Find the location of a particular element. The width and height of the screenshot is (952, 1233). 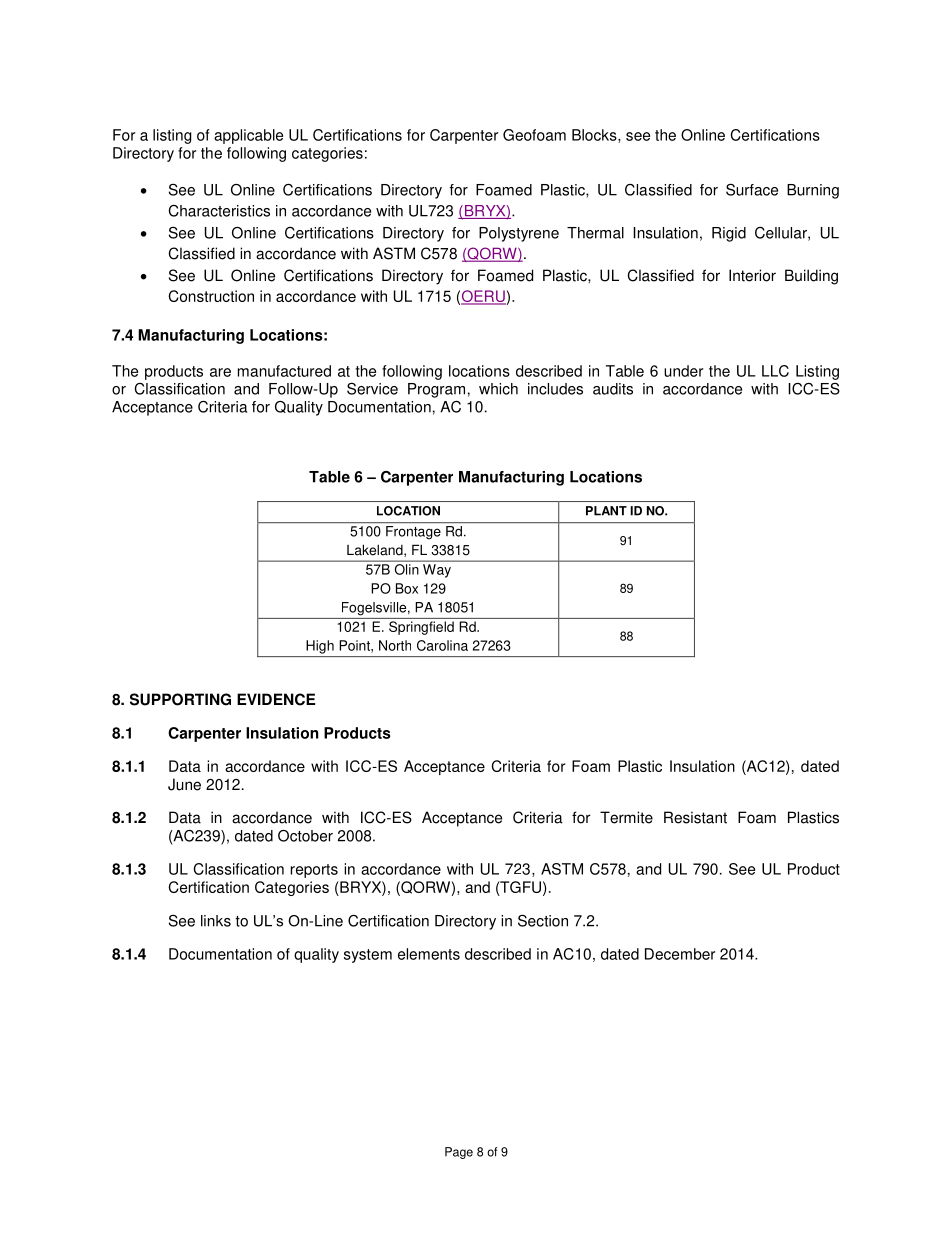

Springfield is located at coordinates (421, 628).
